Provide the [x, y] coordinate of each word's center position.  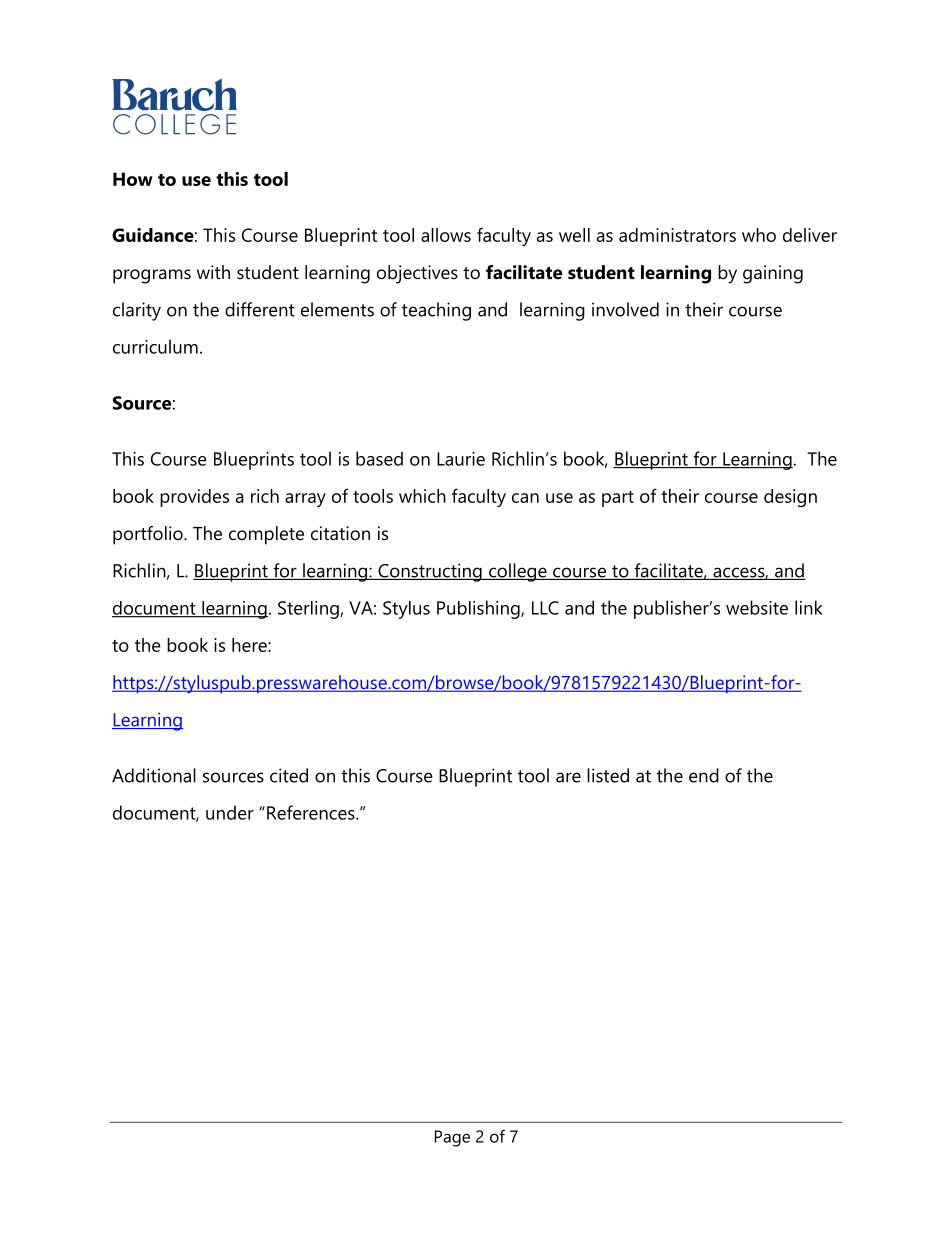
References [312, 812]
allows [446, 235]
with [213, 272]
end [704, 775]
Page [452, 1138]
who [759, 235]
